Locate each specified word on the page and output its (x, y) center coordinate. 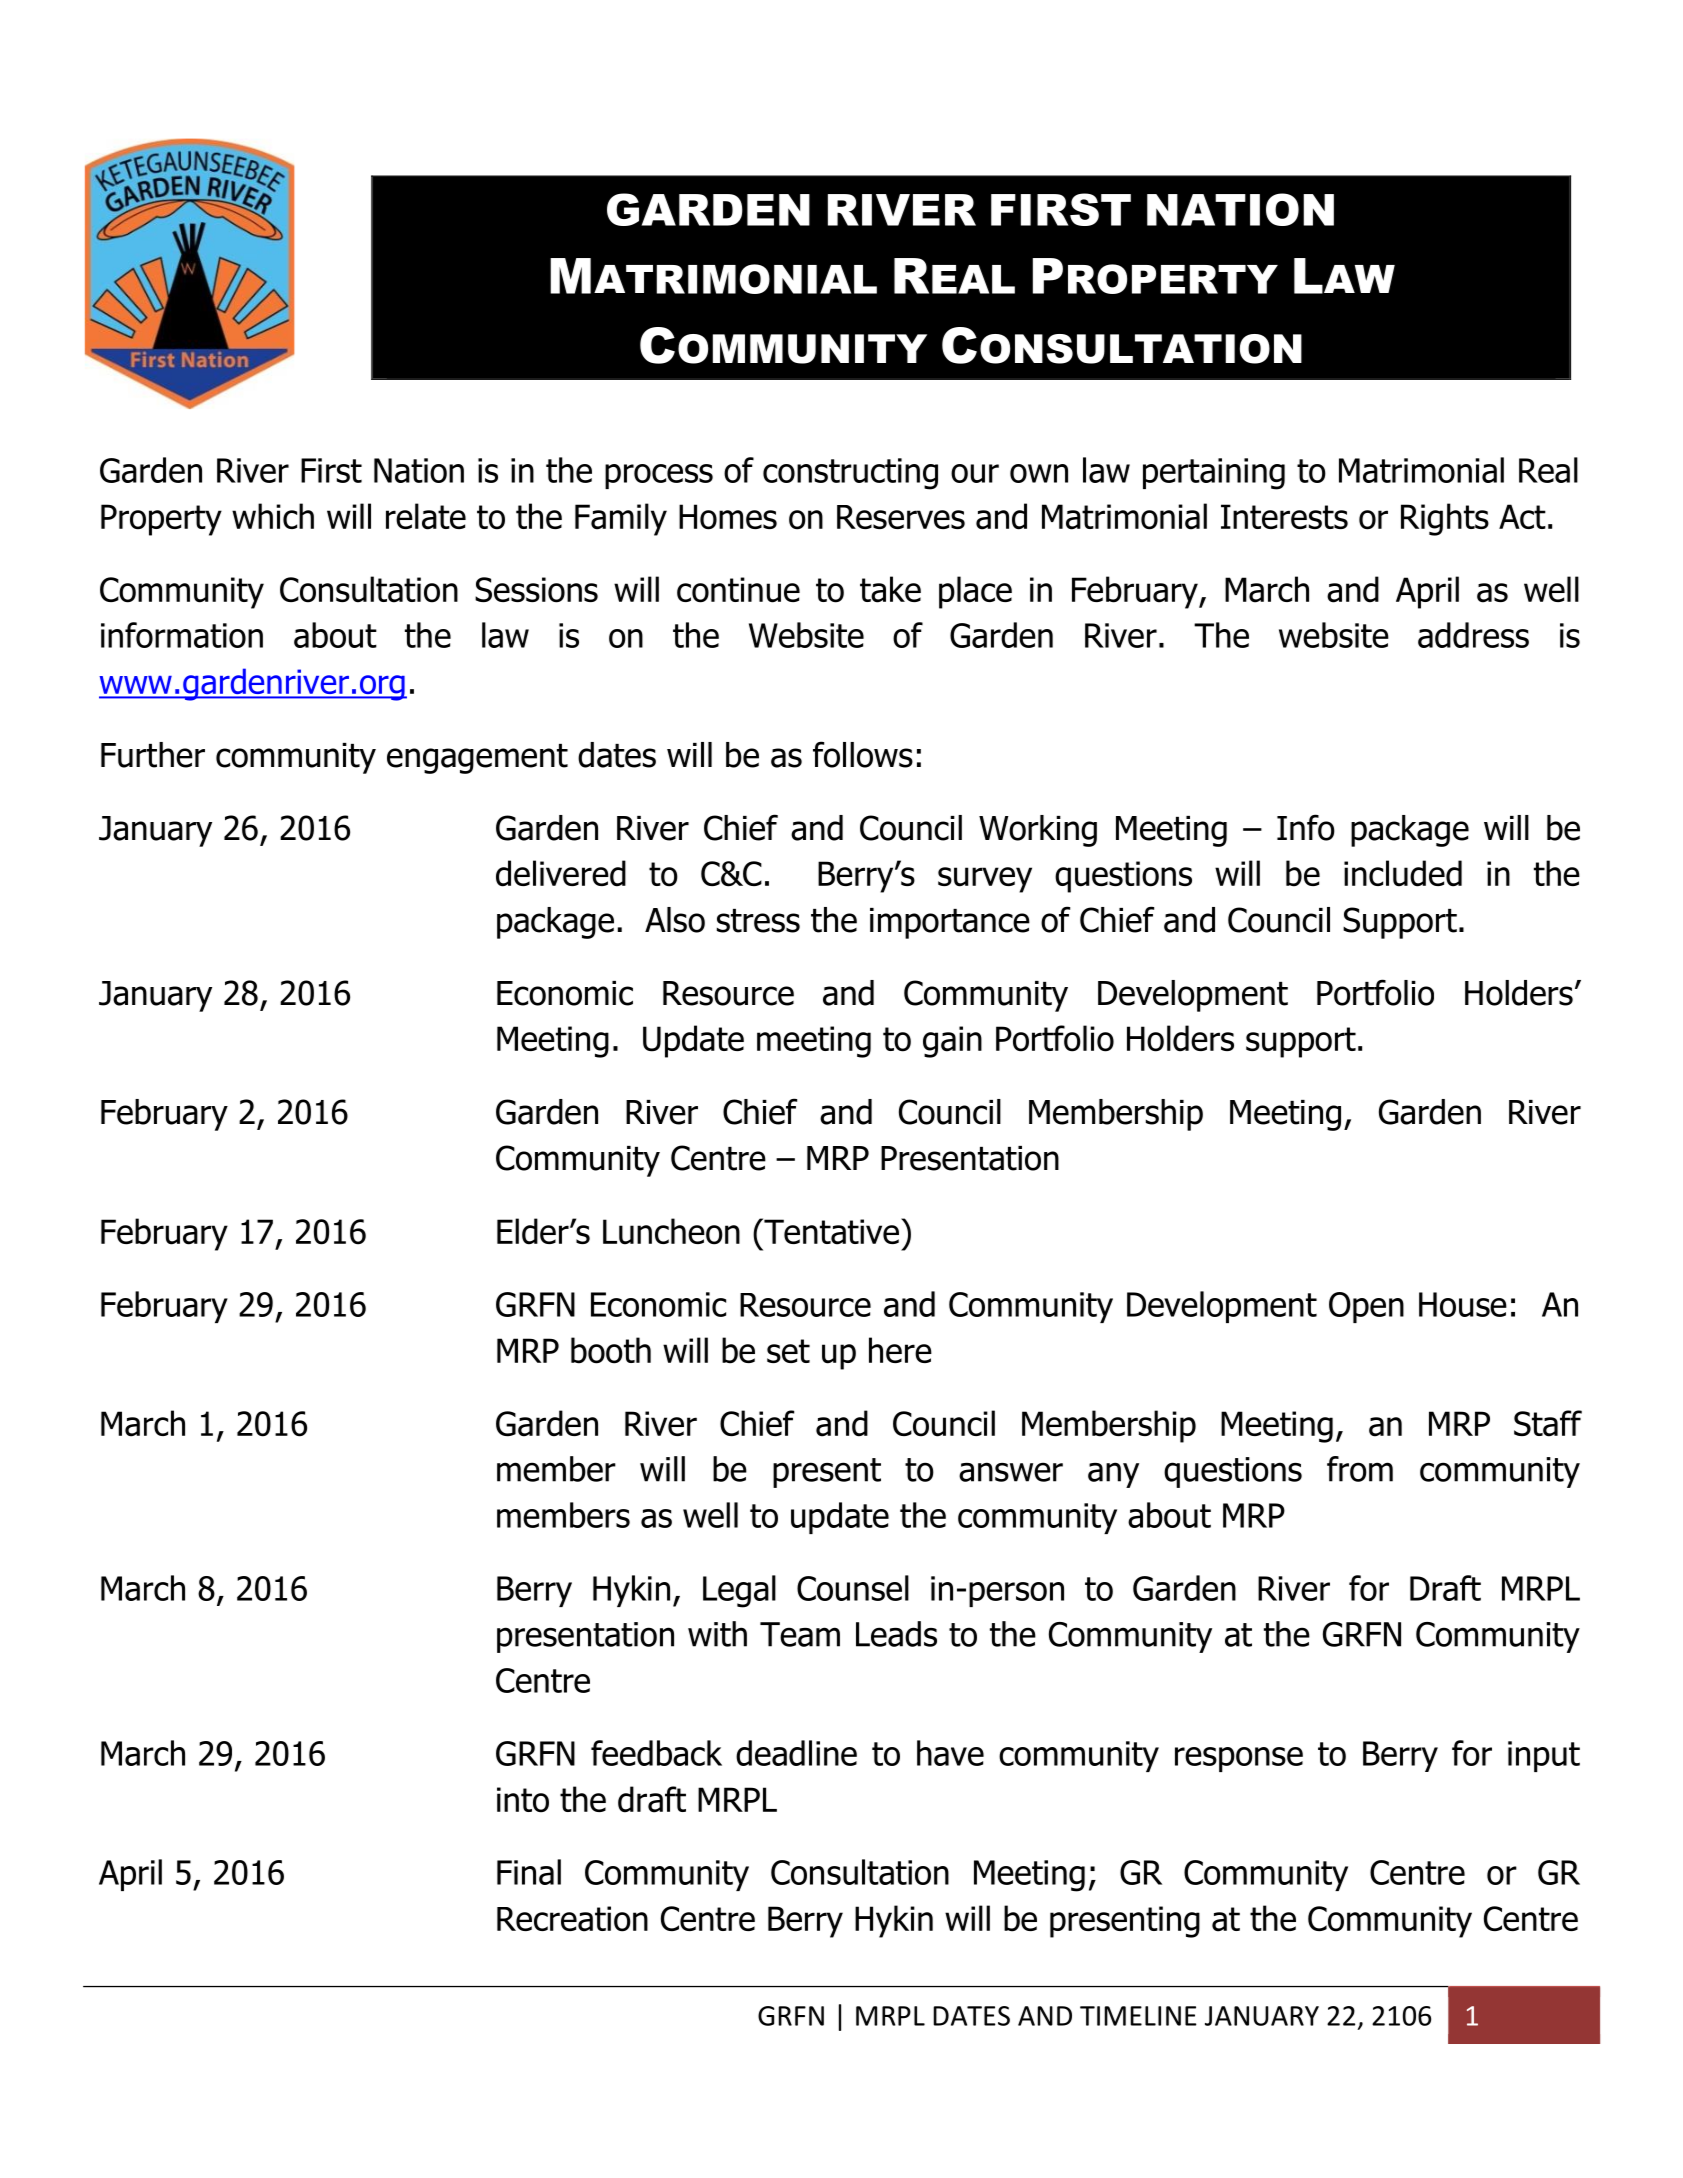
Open (1366, 1307)
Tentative (830, 1231)
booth (611, 1350)
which (273, 516)
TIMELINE (1138, 2016)
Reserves (901, 517)
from (1360, 1469)
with (717, 1634)
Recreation (572, 1919)
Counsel (853, 1588)
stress (758, 921)
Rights (1445, 519)
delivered (561, 873)
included (1403, 873)
